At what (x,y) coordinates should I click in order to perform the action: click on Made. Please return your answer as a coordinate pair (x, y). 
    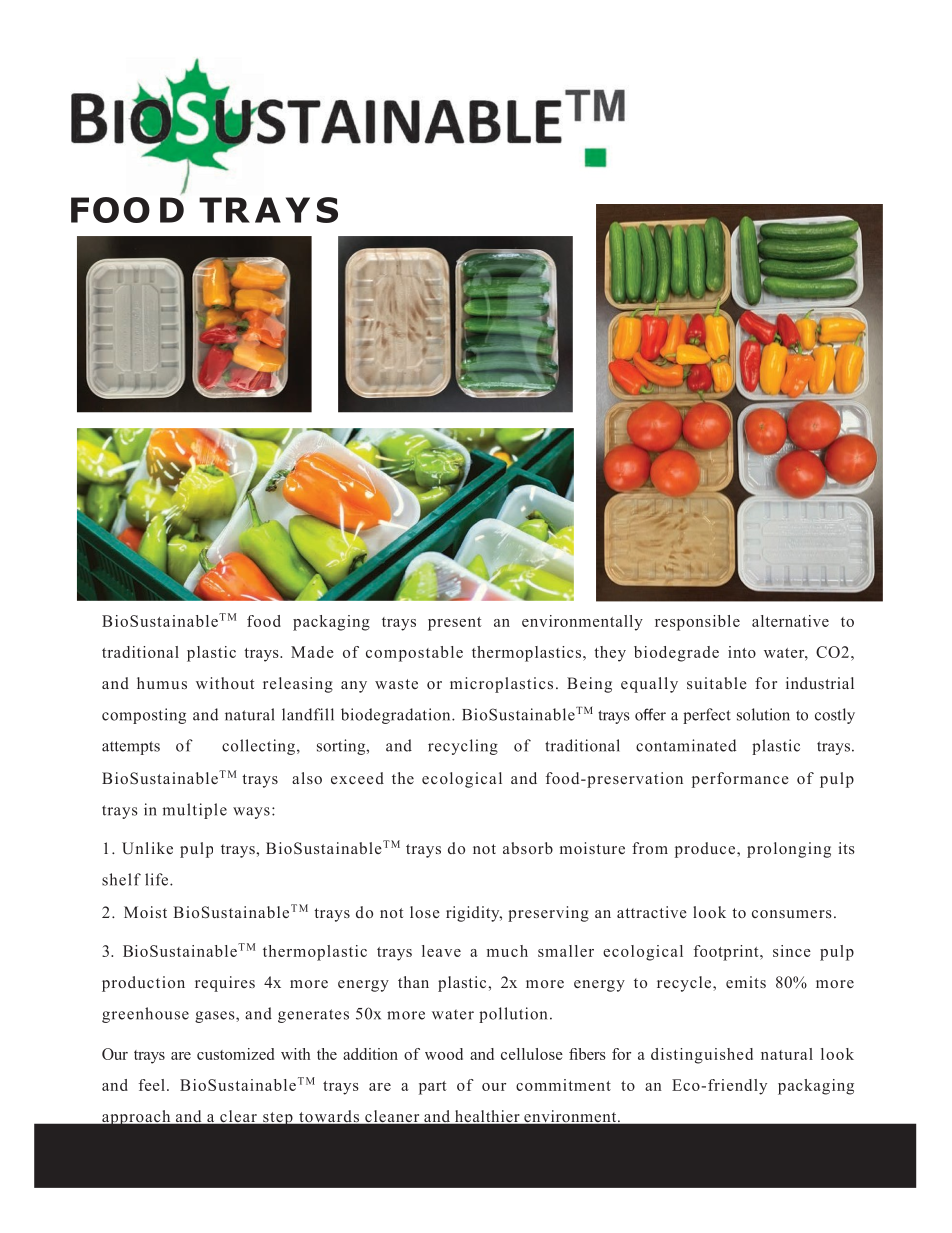
    Looking at the image, I should click on (312, 652).
